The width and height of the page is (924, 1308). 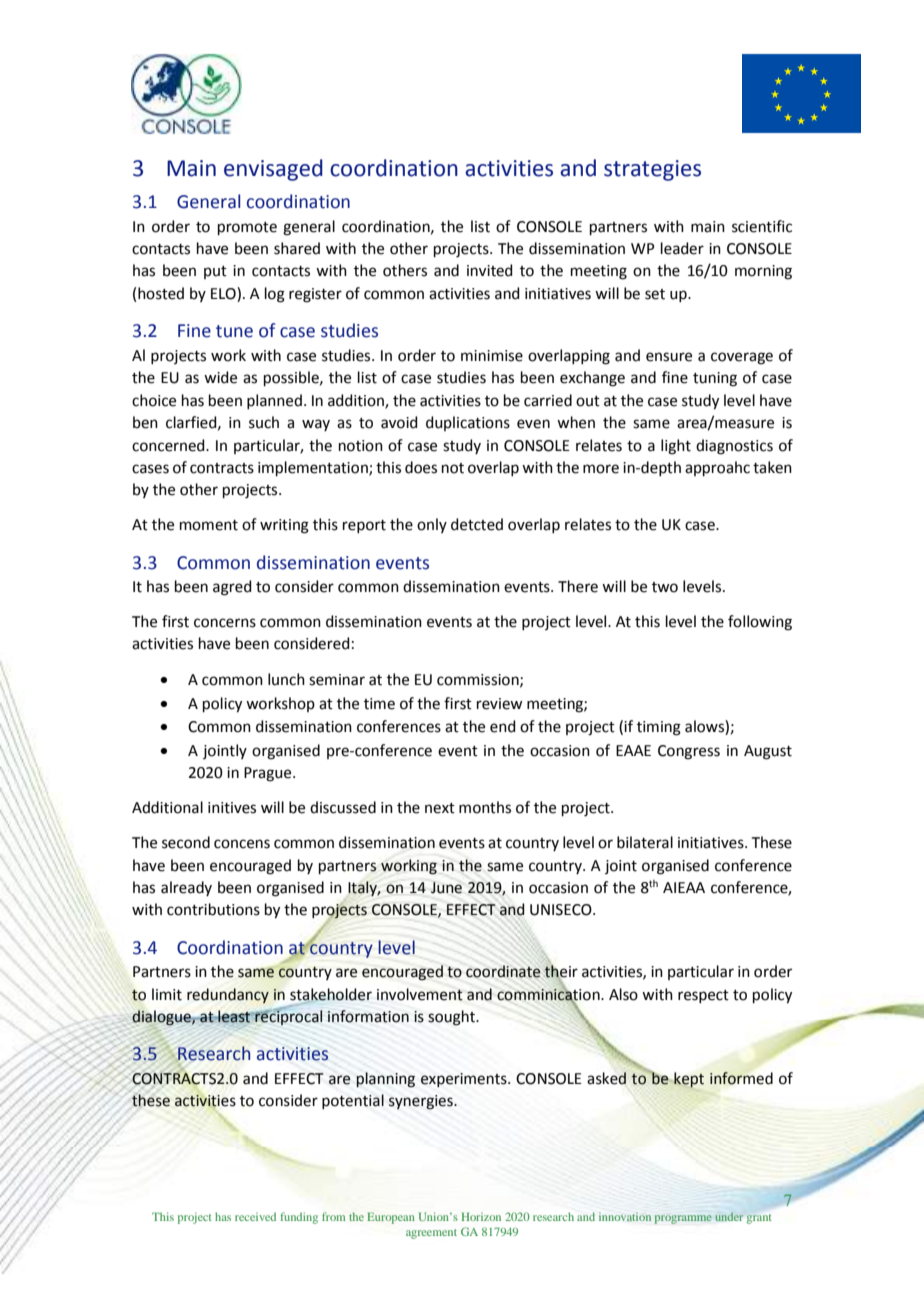 I want to click on coordinate, so click(x=503, y=971).
